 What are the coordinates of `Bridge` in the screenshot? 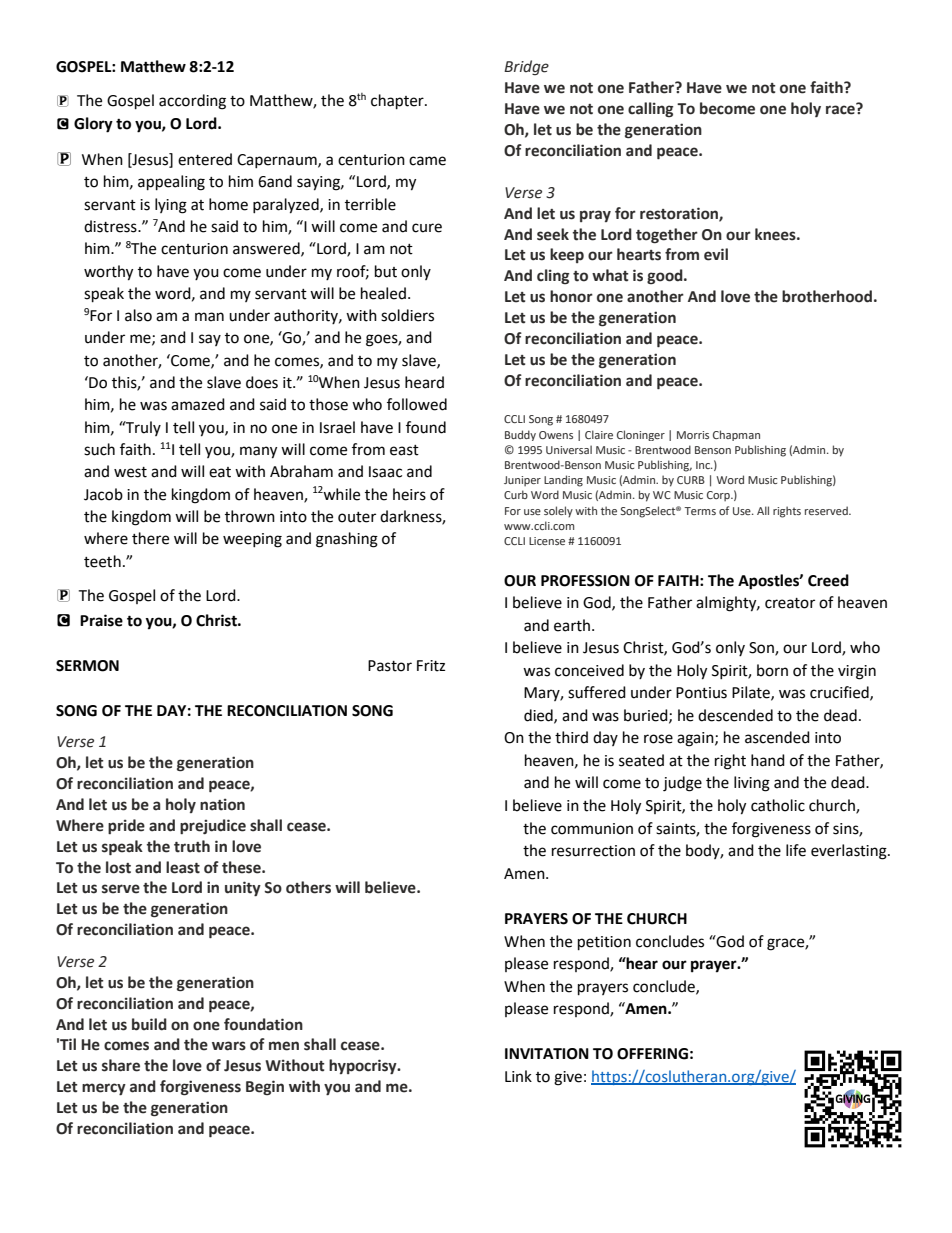 It's located at (526, 67).
